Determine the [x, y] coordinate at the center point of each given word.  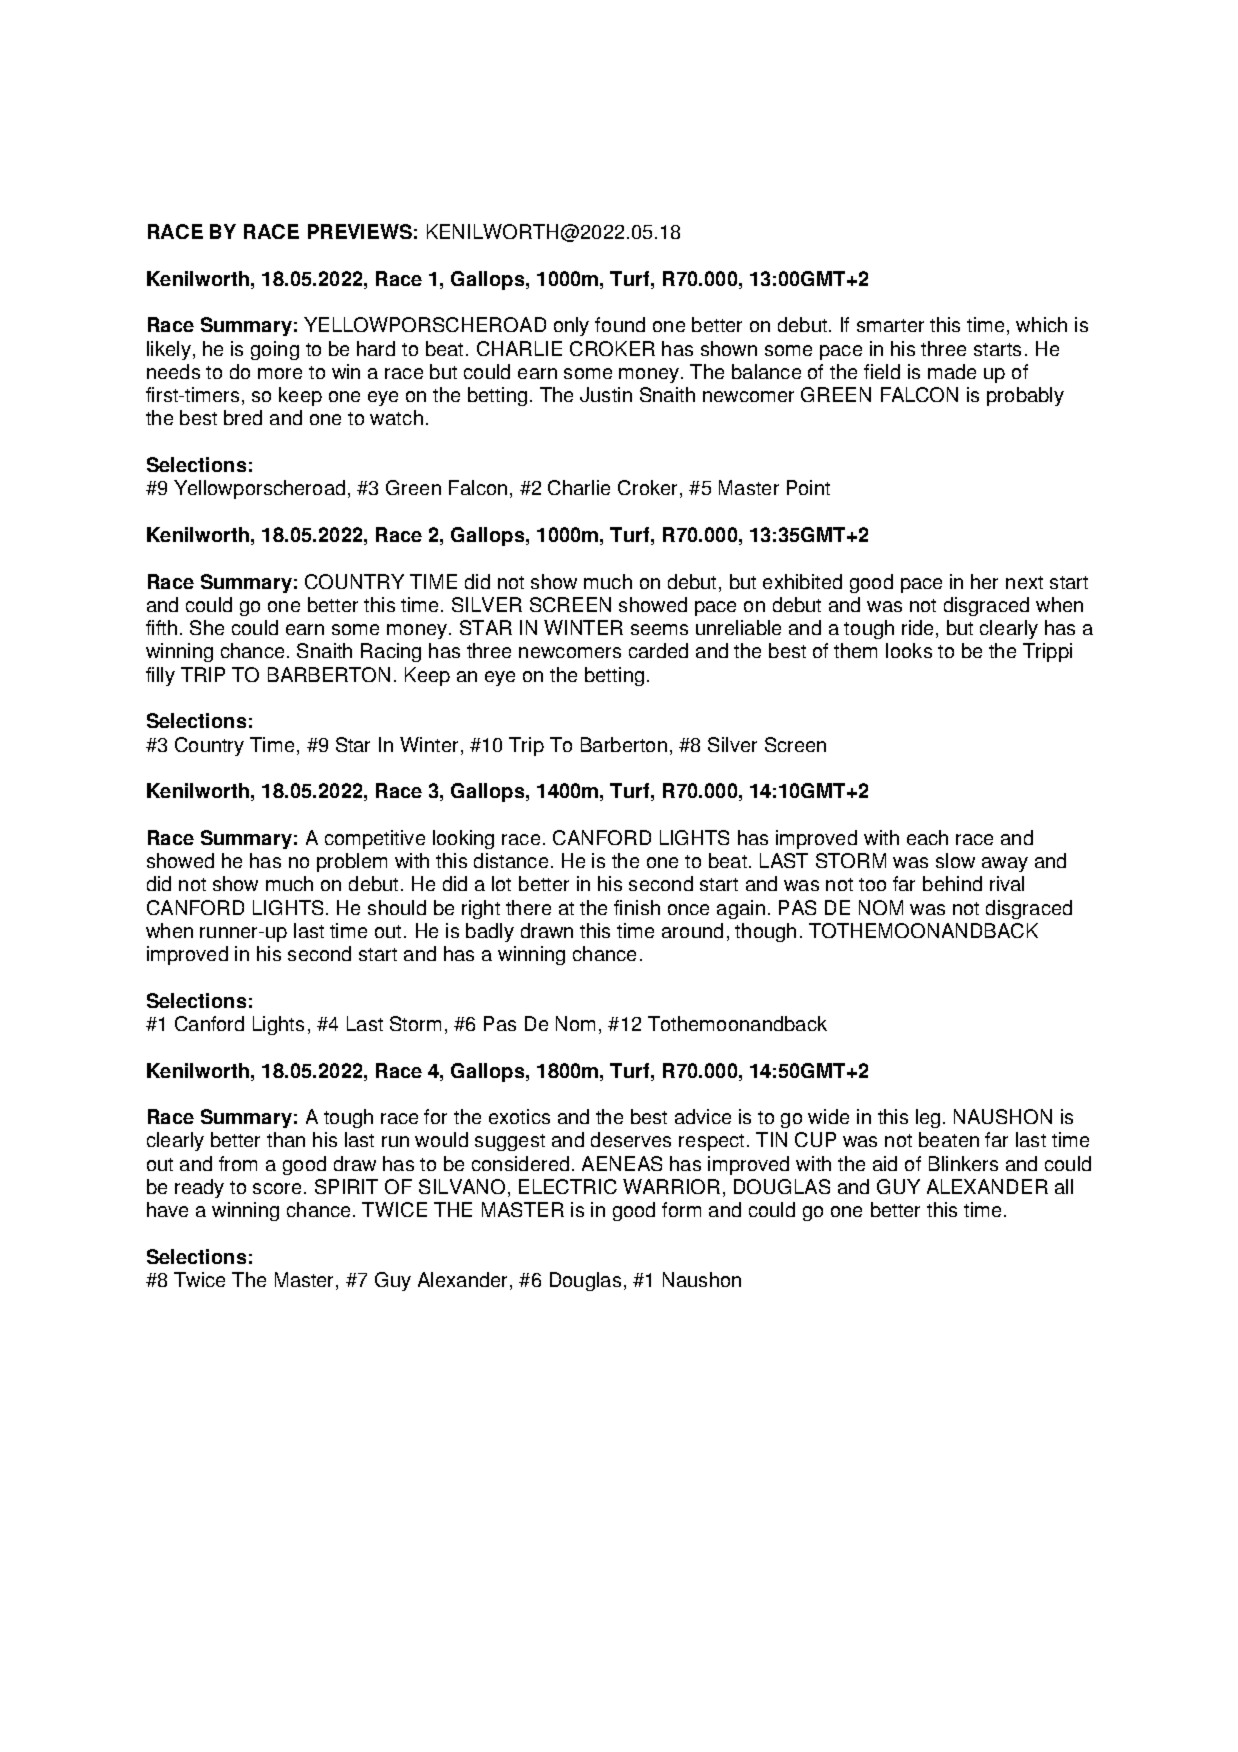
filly [160, 676]
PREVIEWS [360, 231]
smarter [890, 325]
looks [909, 650]
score [277, 1188]
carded [658, 650]
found [620, 324]
